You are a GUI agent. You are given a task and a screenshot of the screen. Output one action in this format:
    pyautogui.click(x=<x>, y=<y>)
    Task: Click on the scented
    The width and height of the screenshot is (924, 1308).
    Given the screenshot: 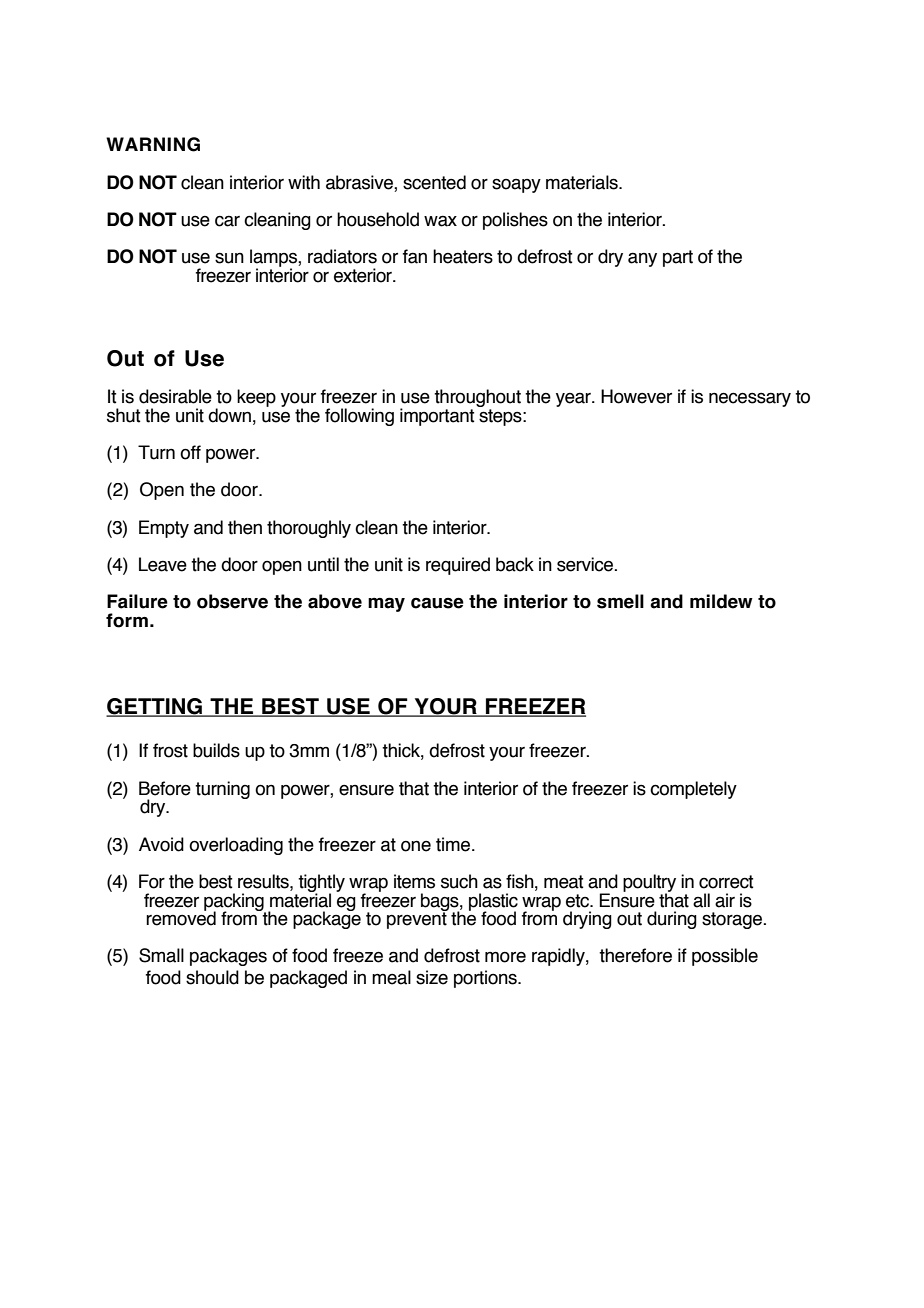 What is the action you would take?
    pyautogui.click(x=434, y=182)
